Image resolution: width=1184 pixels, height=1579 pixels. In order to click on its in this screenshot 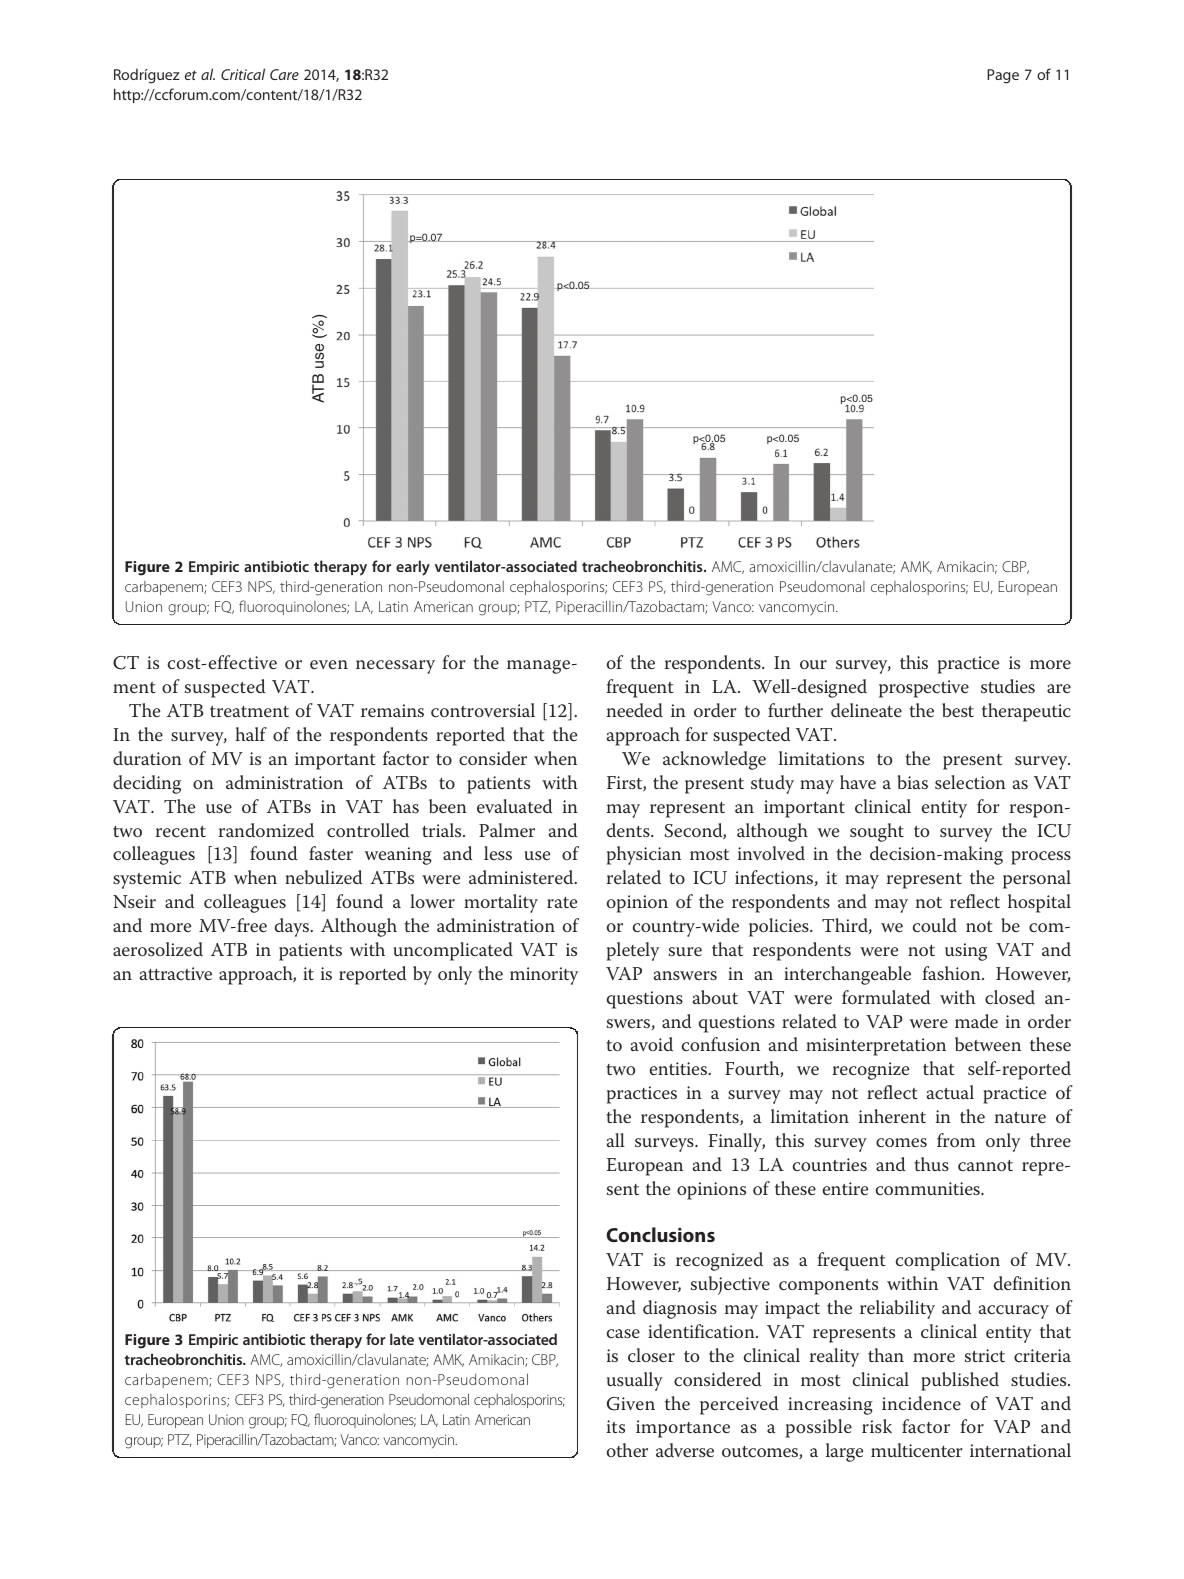, I will do `click(616, 1426)`.
